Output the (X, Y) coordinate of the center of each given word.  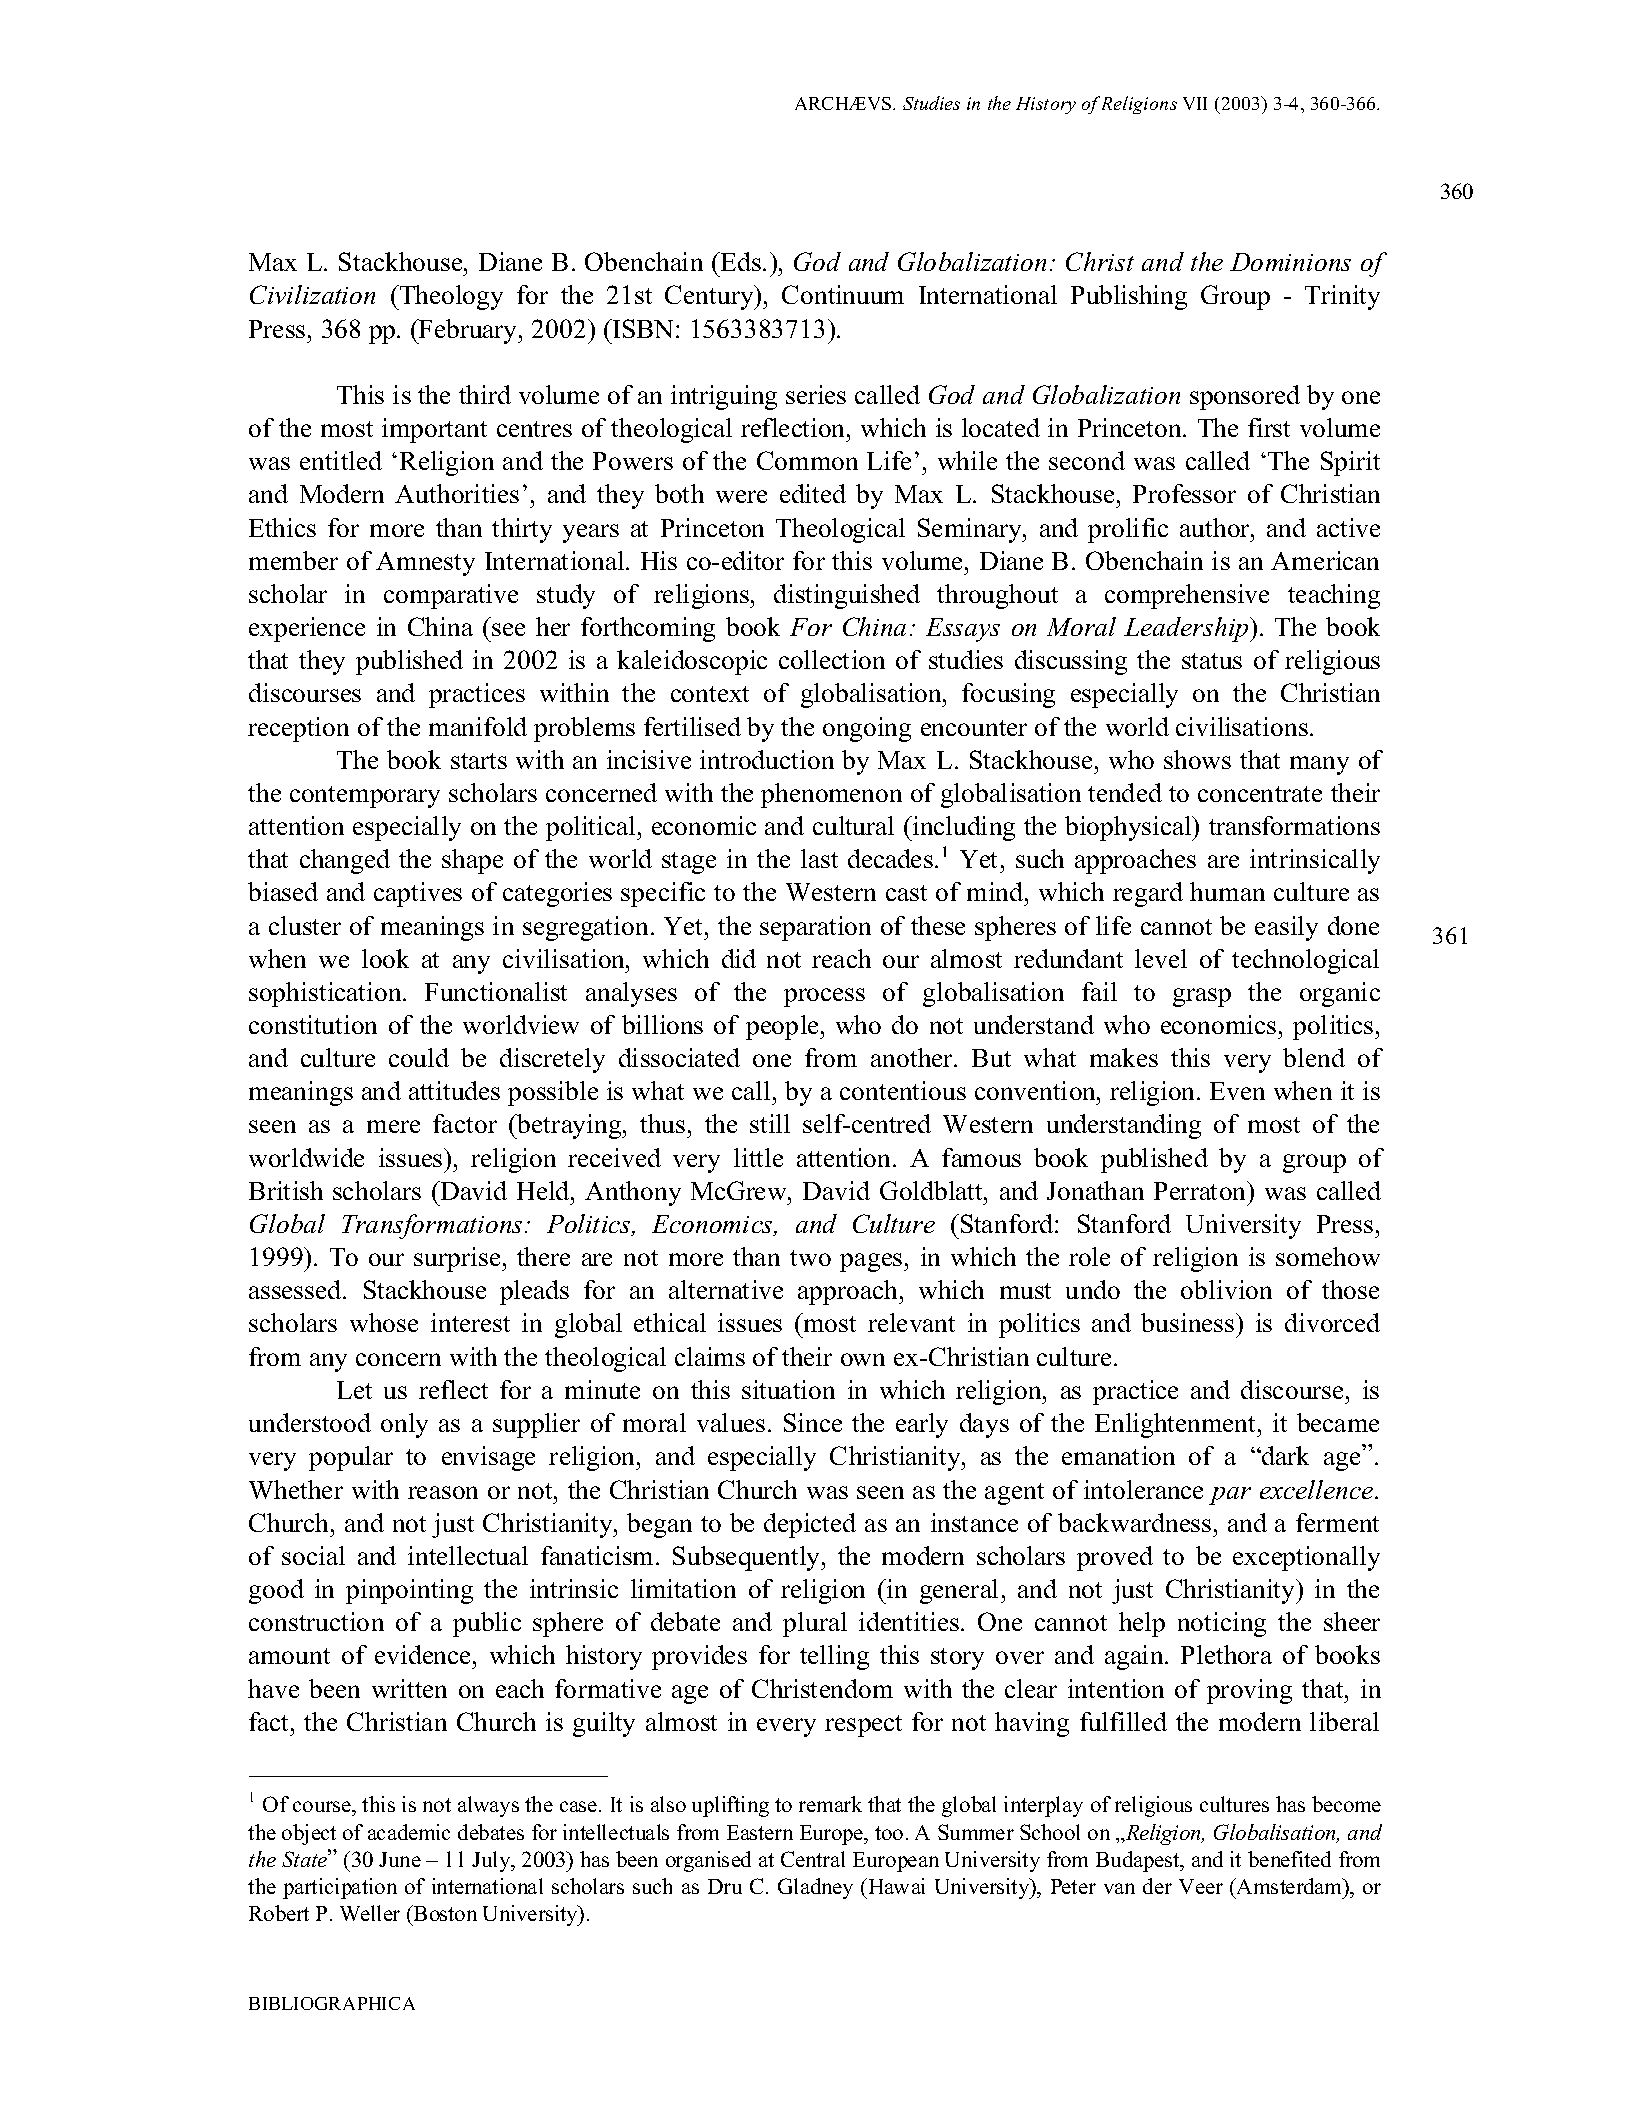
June (400, 1859)
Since (813, 1422)
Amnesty (425, 564)
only (404, 1425)
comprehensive (1187, 596)
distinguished (847, 596)
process (824, 997)
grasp (1202, 997)
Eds (740, 261)
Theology (450, 297)
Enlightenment (1177, 1425)
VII (1195, 103)
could (419, 1057)
